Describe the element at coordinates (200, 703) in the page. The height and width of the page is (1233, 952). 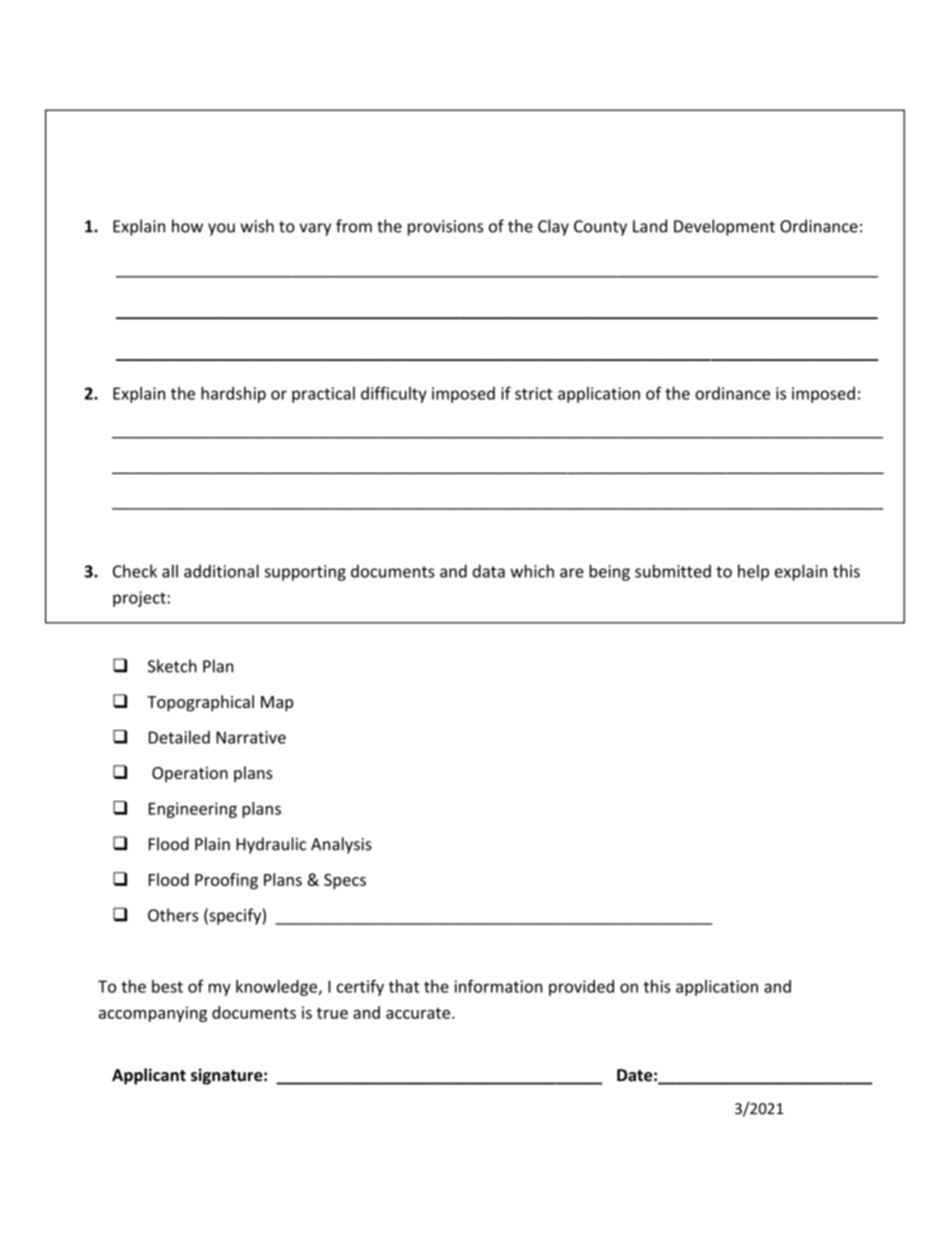
I see `Topographical` at that location.
